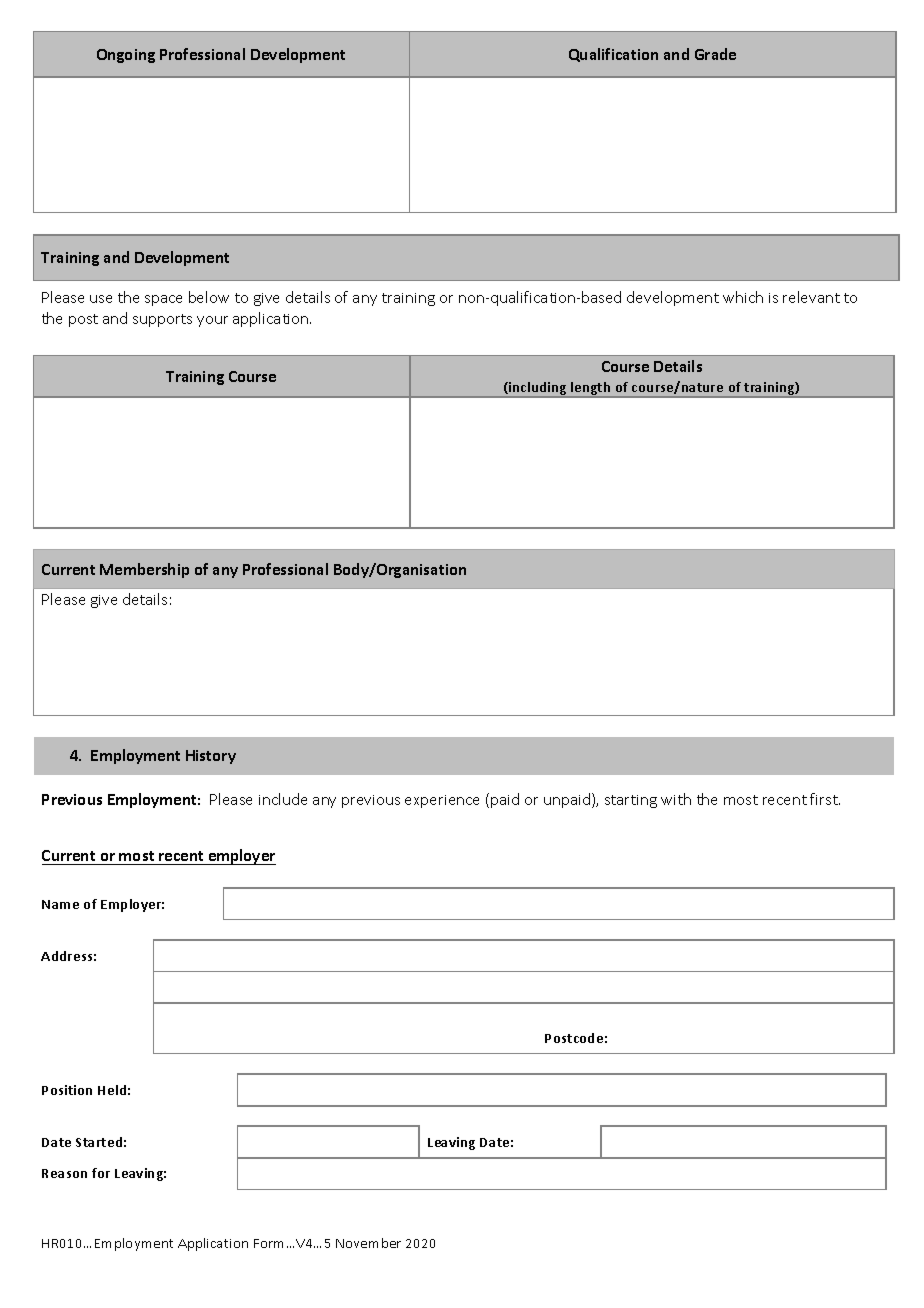  What do you see at coordinates (162, 320) in the screenshot?
I see `supports` at bounding box center [162, 320].
